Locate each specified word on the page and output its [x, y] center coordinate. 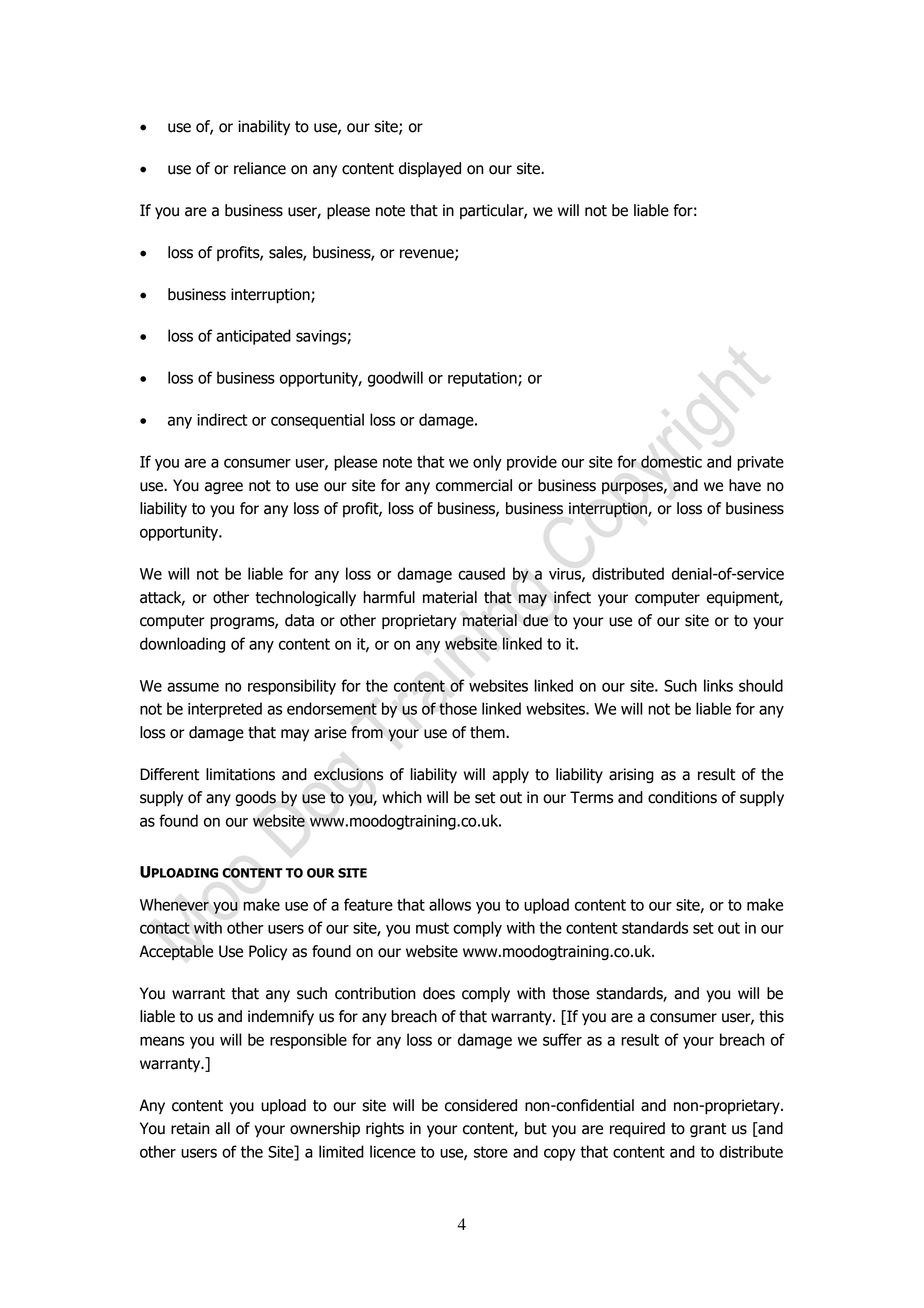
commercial [474, 485]
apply [510, 776]
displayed [430, 169]
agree [224, 488]
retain [190, 1128]
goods [255, 798]
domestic [671, 461]
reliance [260, 168]
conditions [682, 797]
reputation [483, 379]
